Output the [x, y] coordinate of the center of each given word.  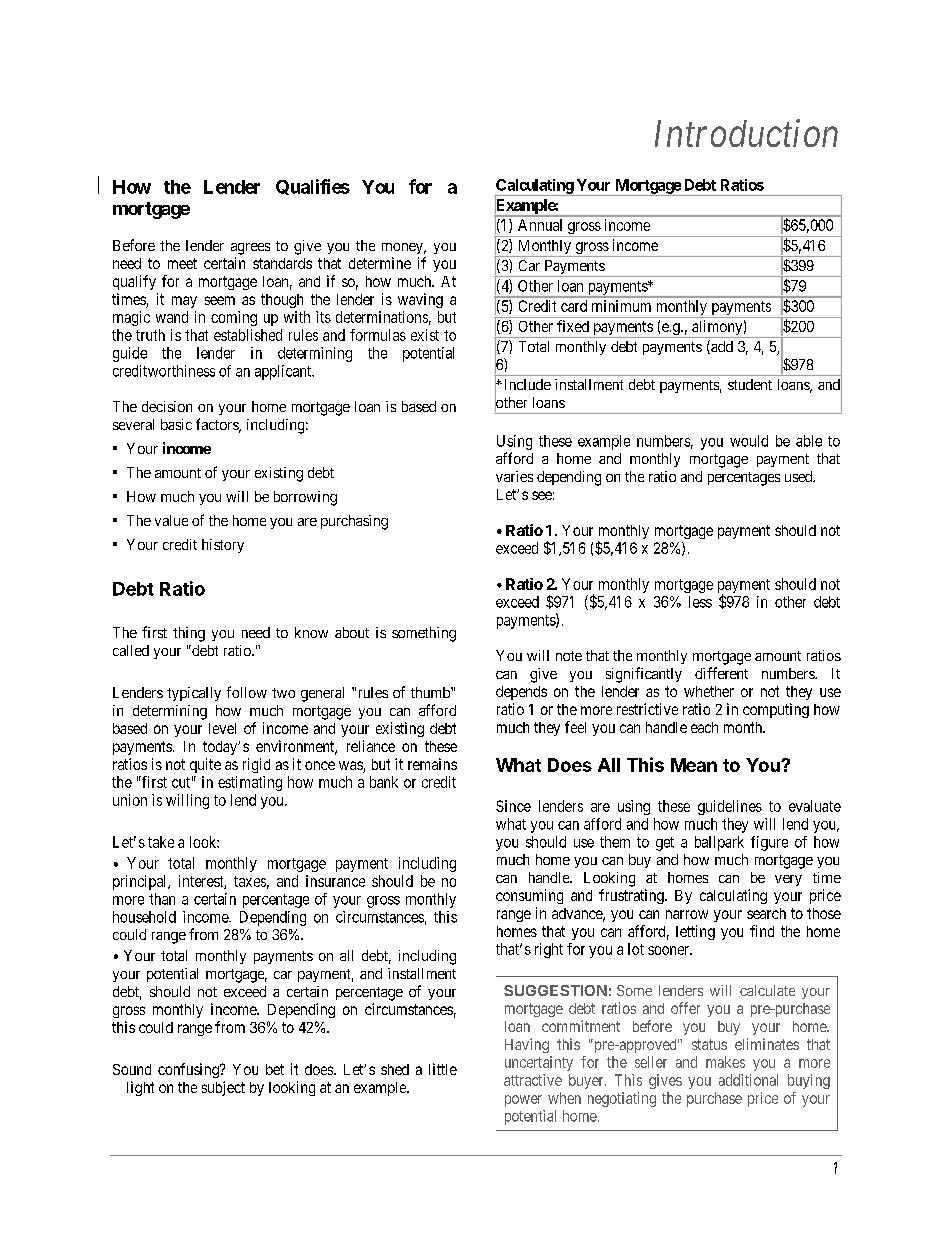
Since [513, 806]
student [750, 384]
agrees [250, 249]
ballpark [719, 843]
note [569, 656]
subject [223, 1088]
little [443, 1069]
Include [526, 384]
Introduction [746, 133]
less [700, 602]
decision [167, 406]
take [161, 842]
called [131, 650]
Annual [540, 225]
